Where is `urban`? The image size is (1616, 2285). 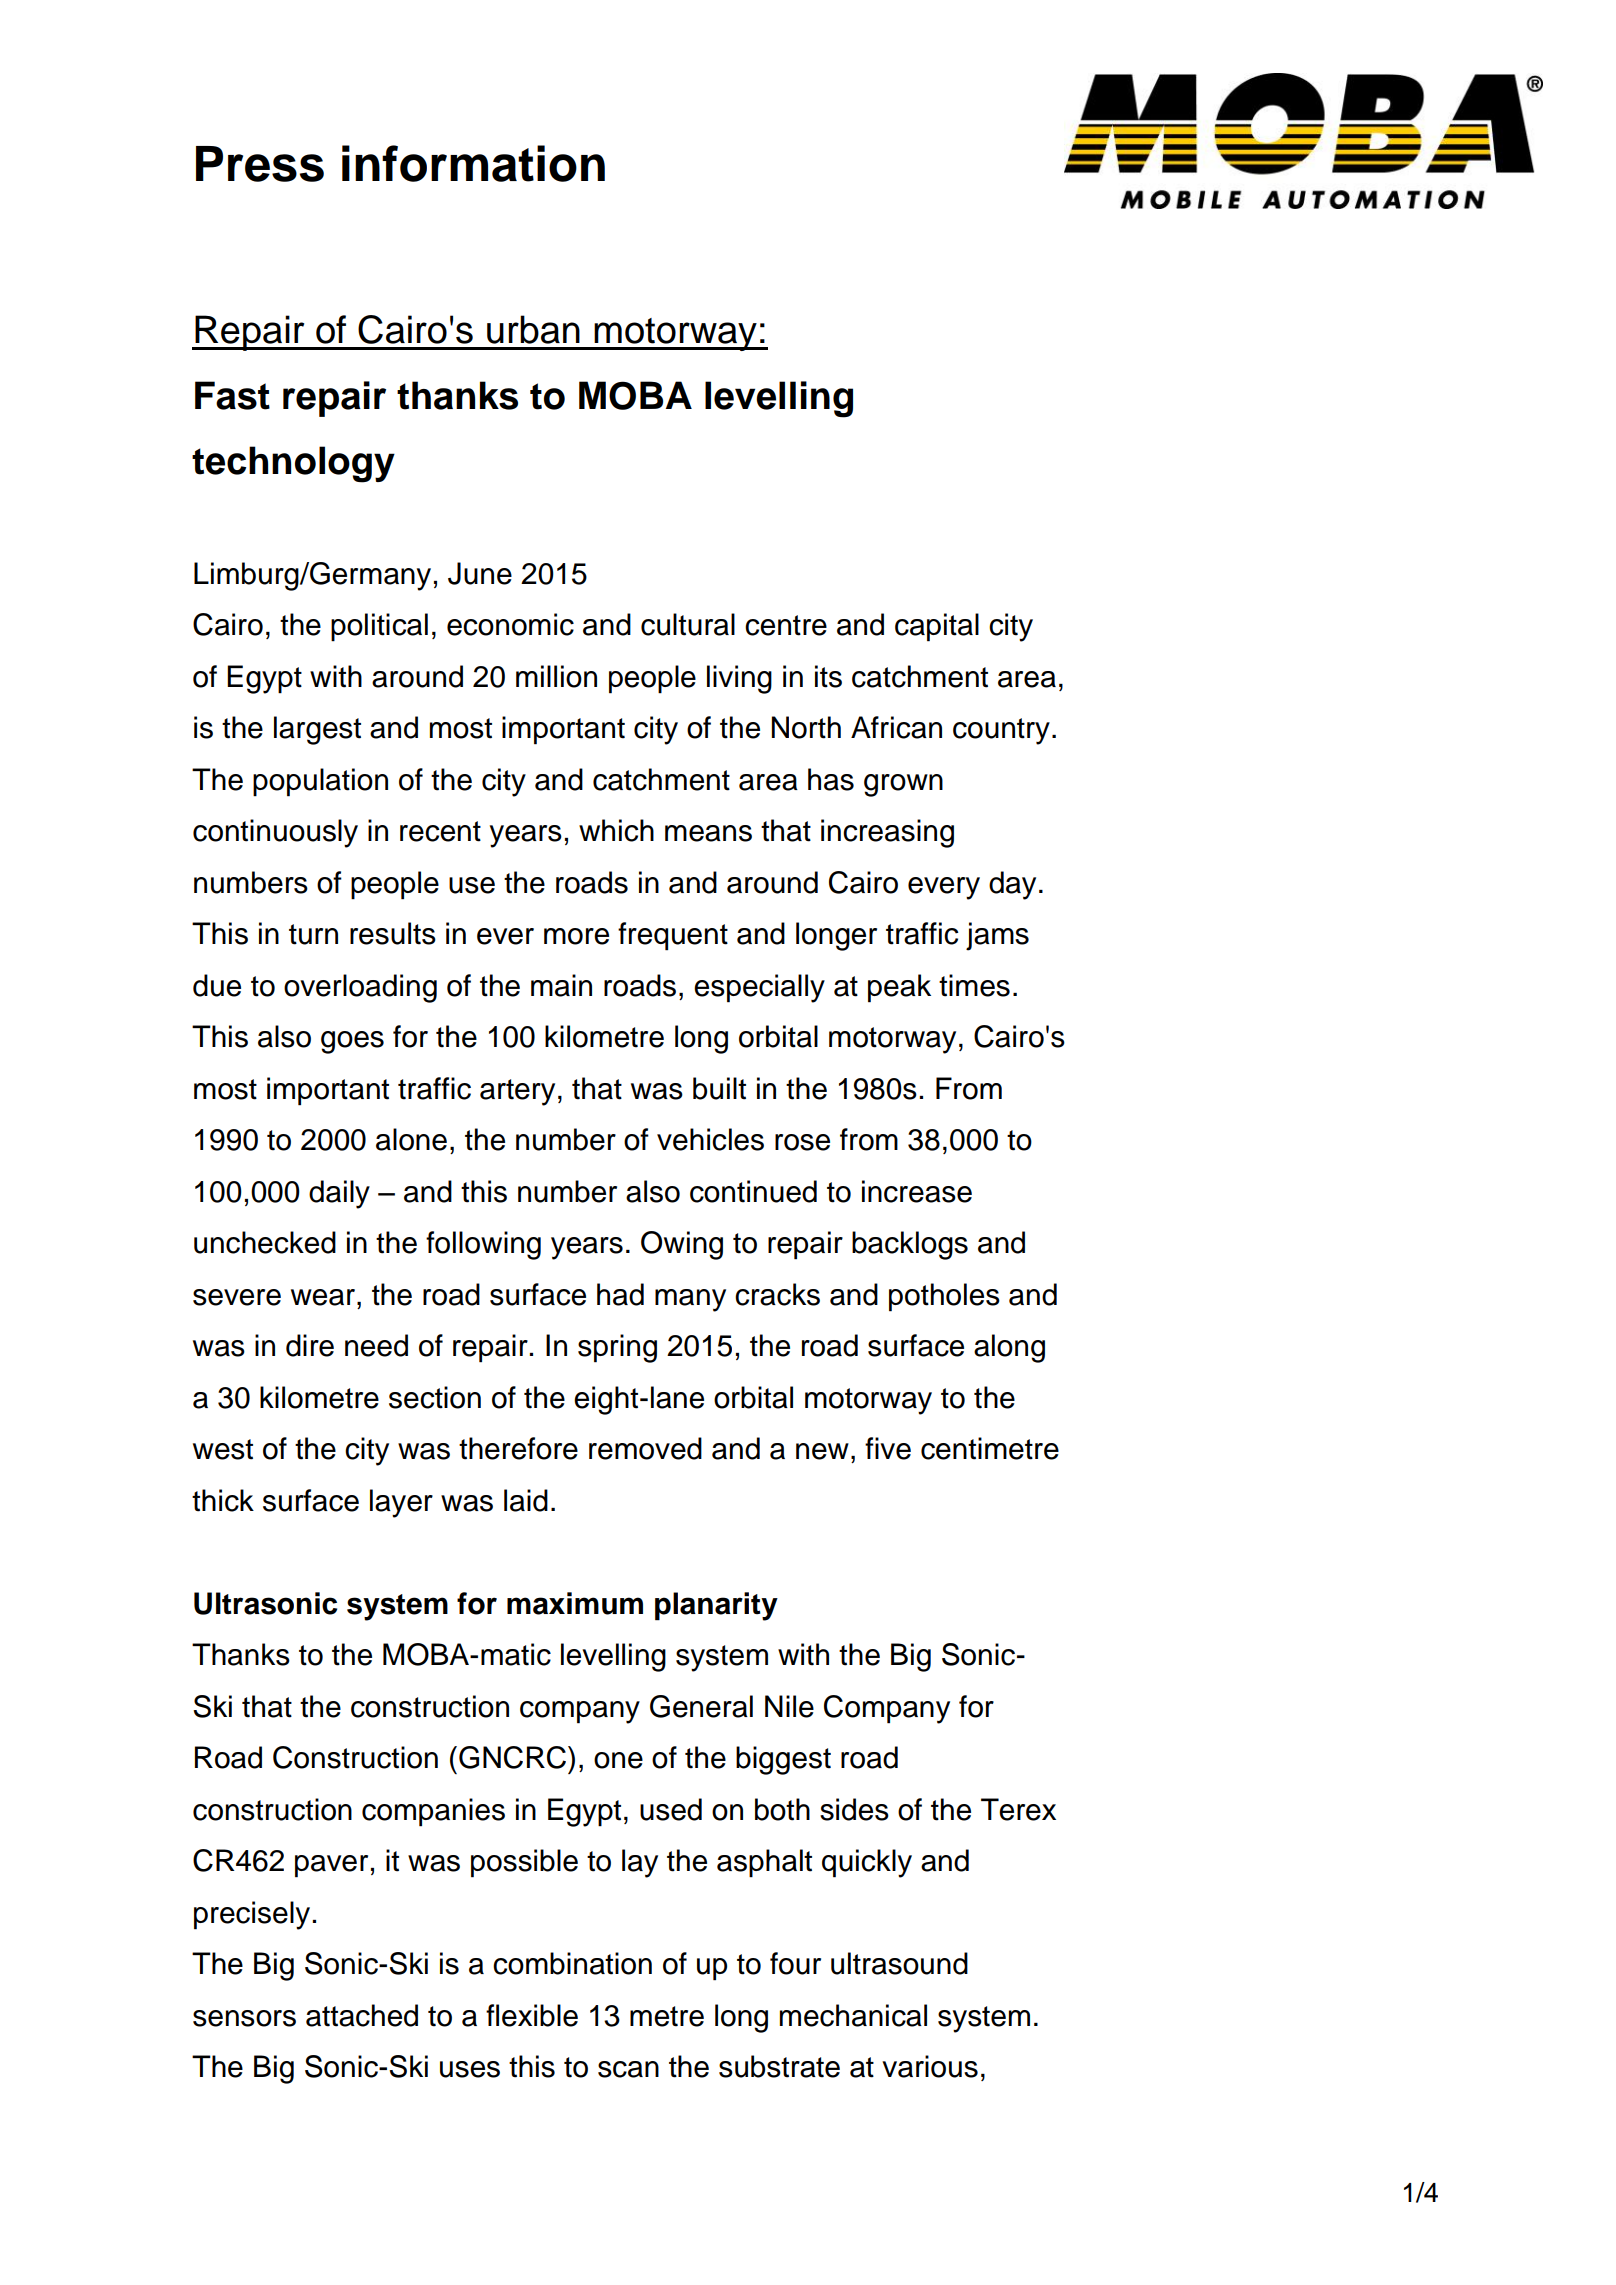 urban is located at coordinates (533, 329).
